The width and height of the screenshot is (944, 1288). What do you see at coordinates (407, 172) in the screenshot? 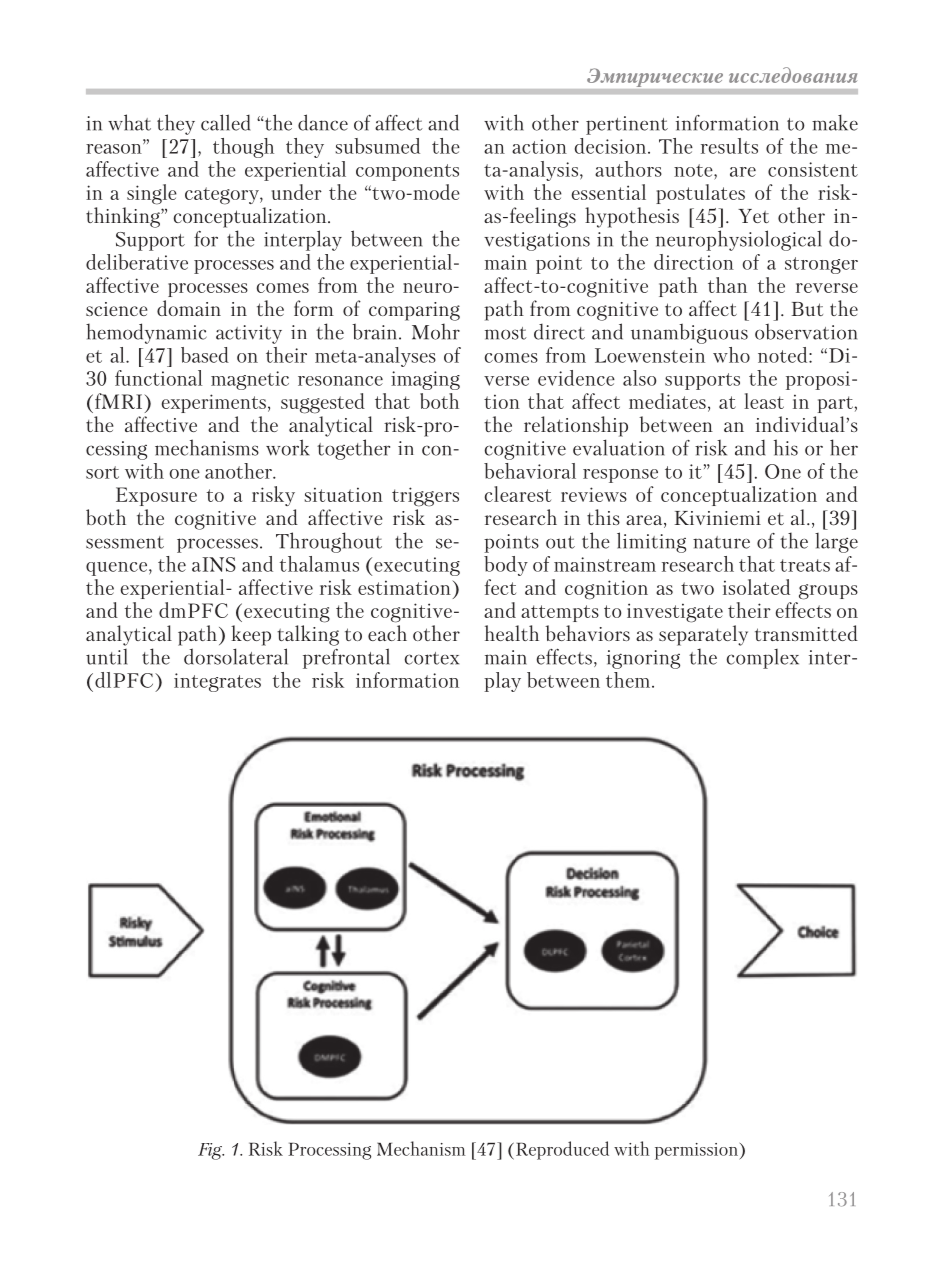
I see `components` at bounding box center [407, 172].
